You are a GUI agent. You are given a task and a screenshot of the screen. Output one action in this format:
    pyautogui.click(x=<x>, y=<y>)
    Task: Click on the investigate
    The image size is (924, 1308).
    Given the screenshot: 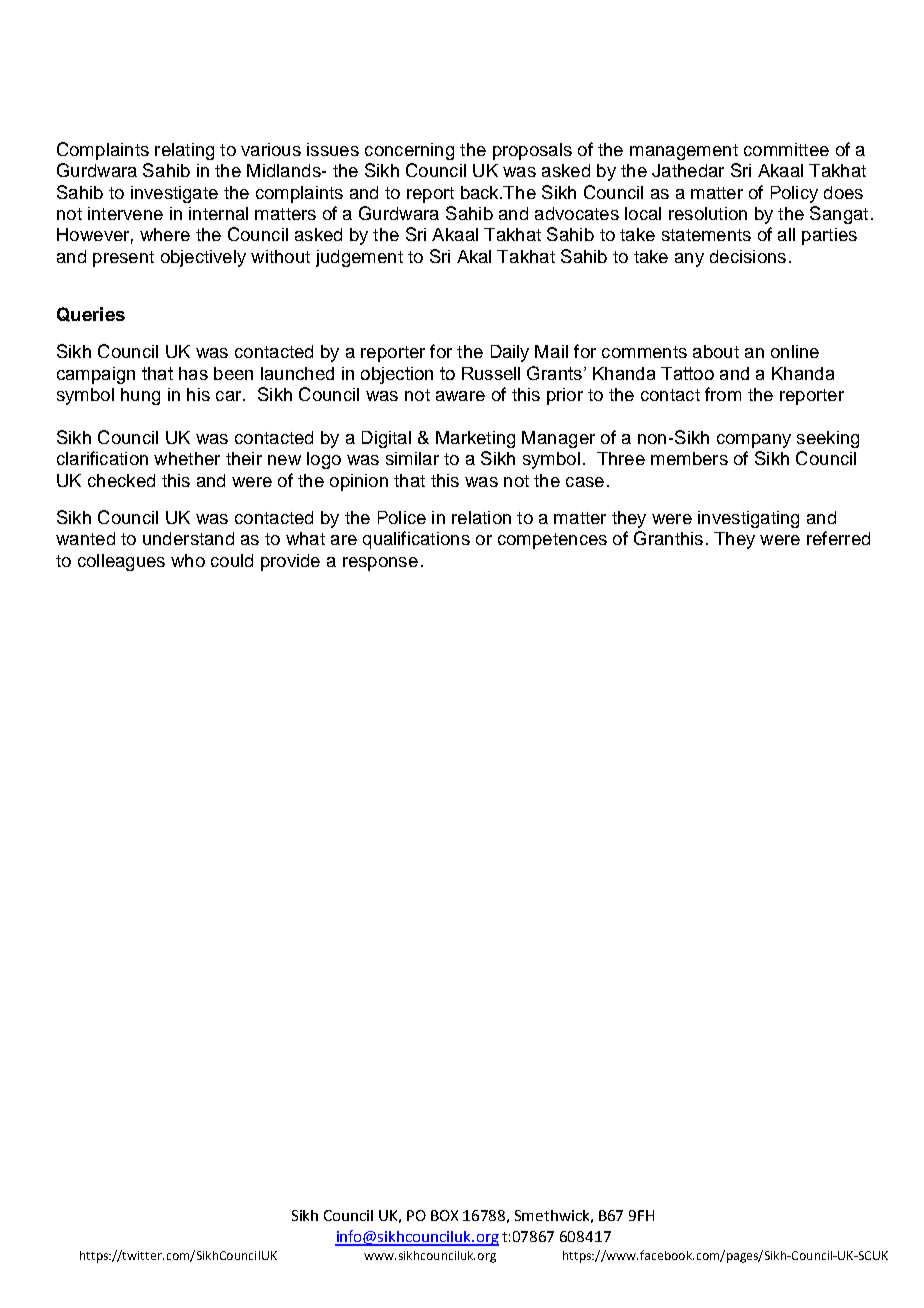 What is the action you would take?
    pyautogui.click(x=174, y=194)
